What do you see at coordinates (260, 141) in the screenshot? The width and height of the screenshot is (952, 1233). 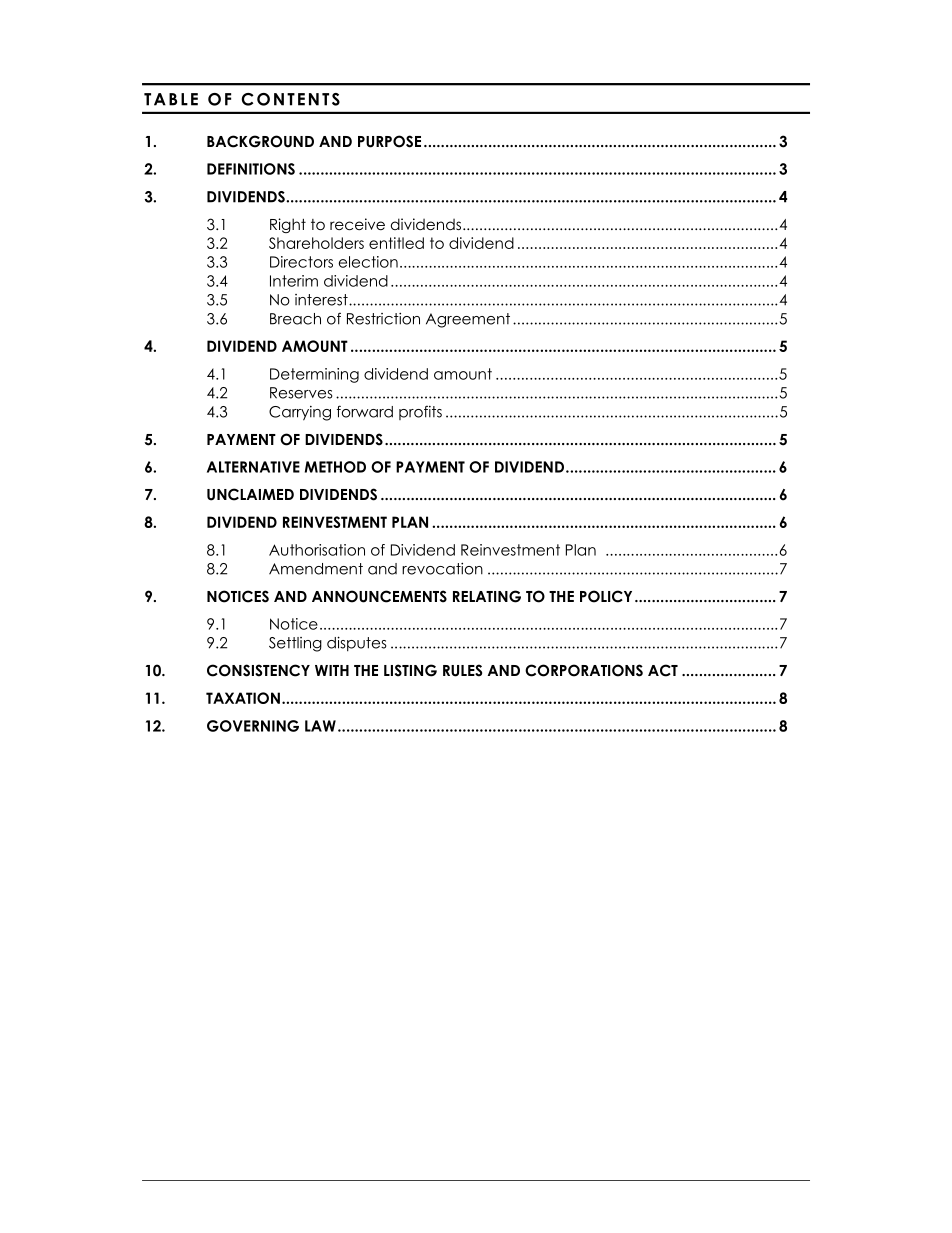 I see `BACKGROUND` at bounding box center [260, 141].
